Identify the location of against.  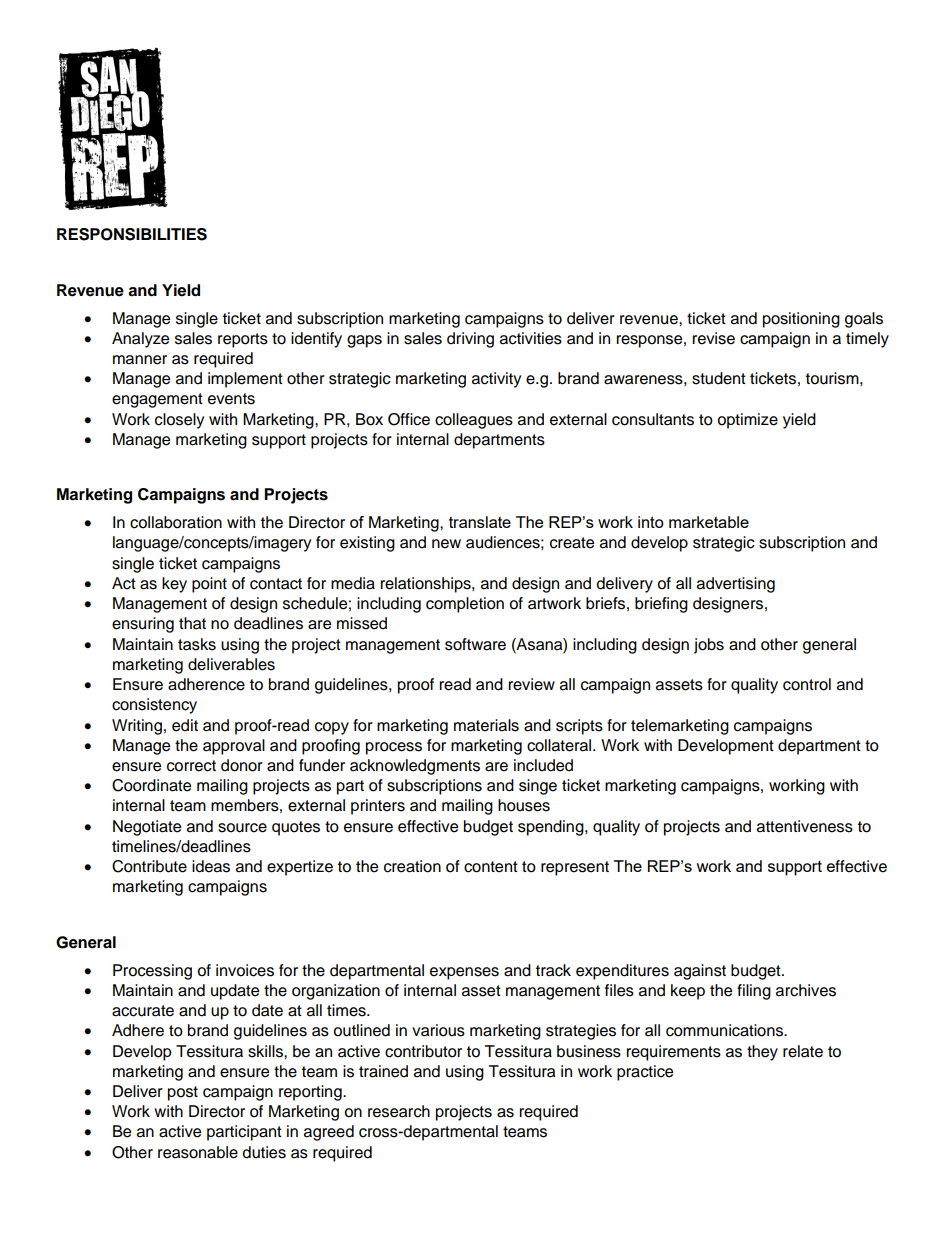
(700, 972).
